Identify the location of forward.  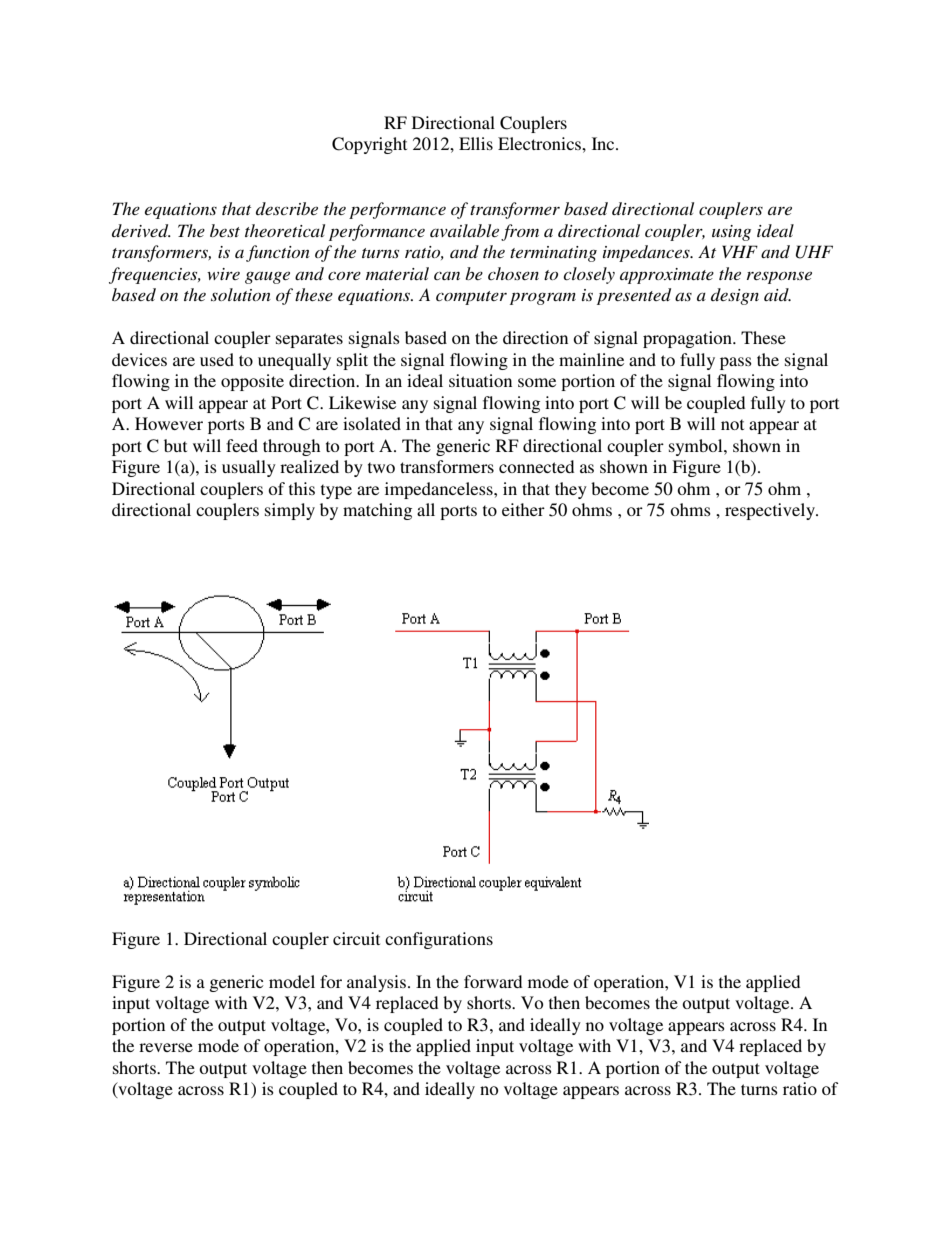
(493, 981).
